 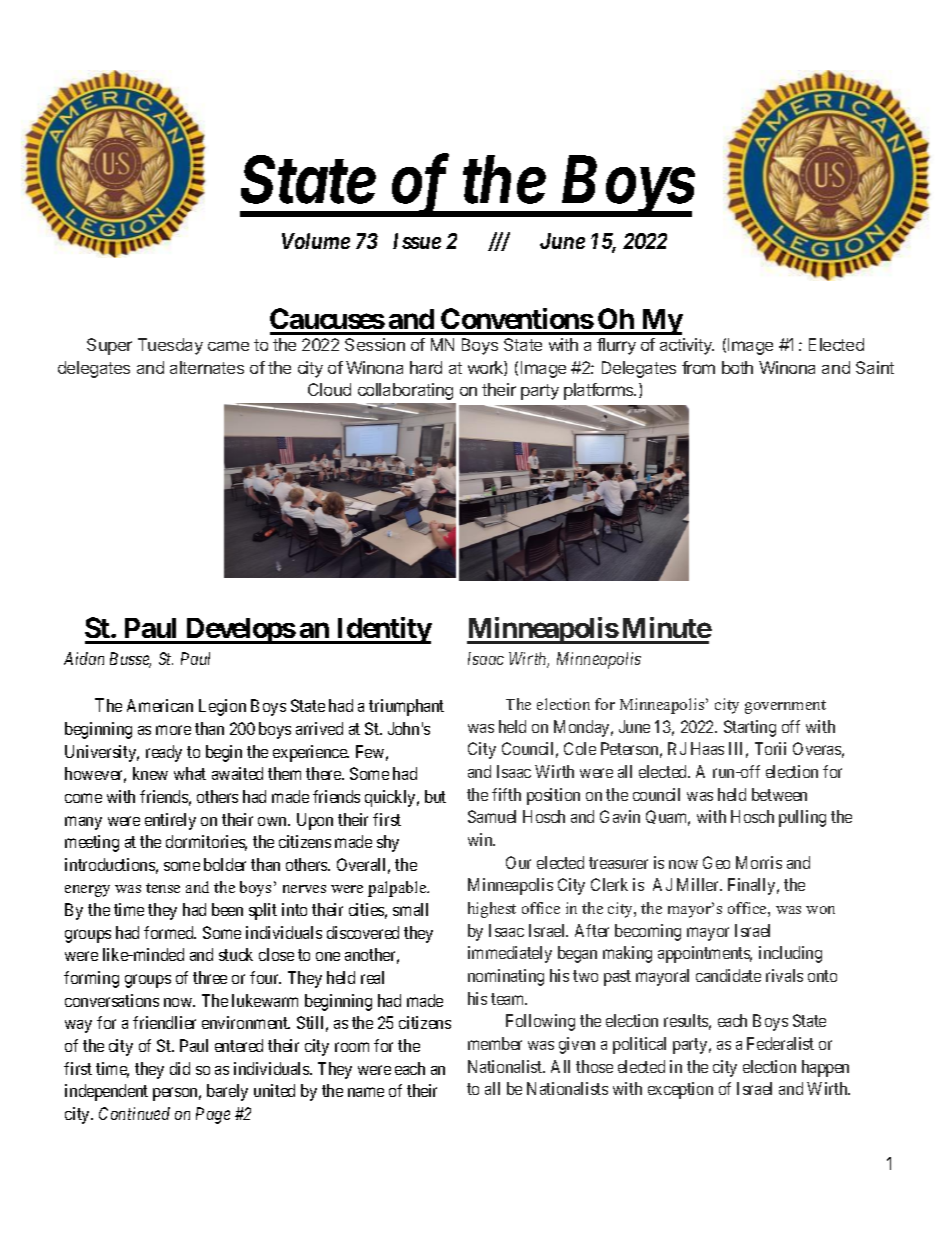 I want to click on American, so click(x=160, y=705).
